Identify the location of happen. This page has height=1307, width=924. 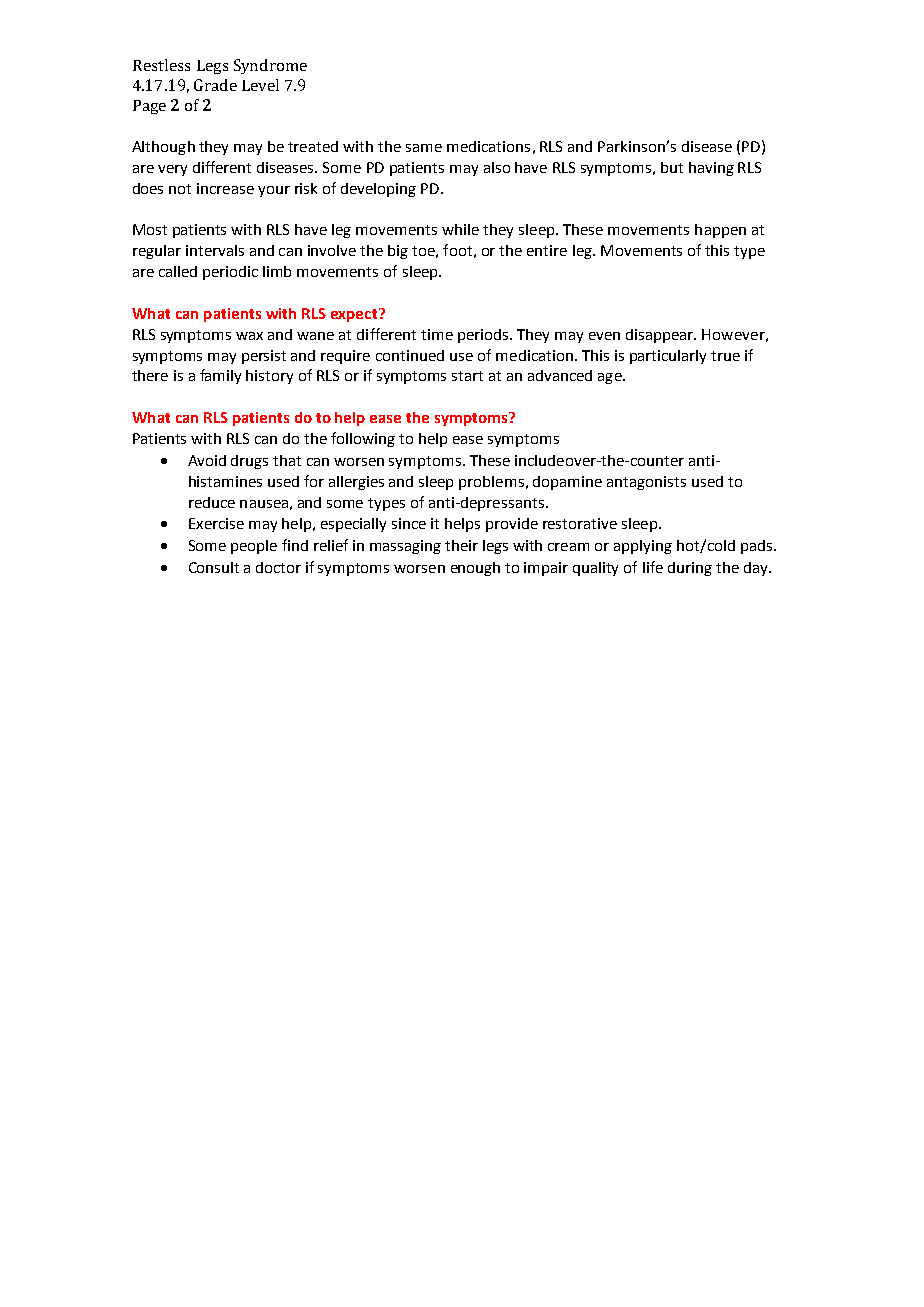
(720, 231).
